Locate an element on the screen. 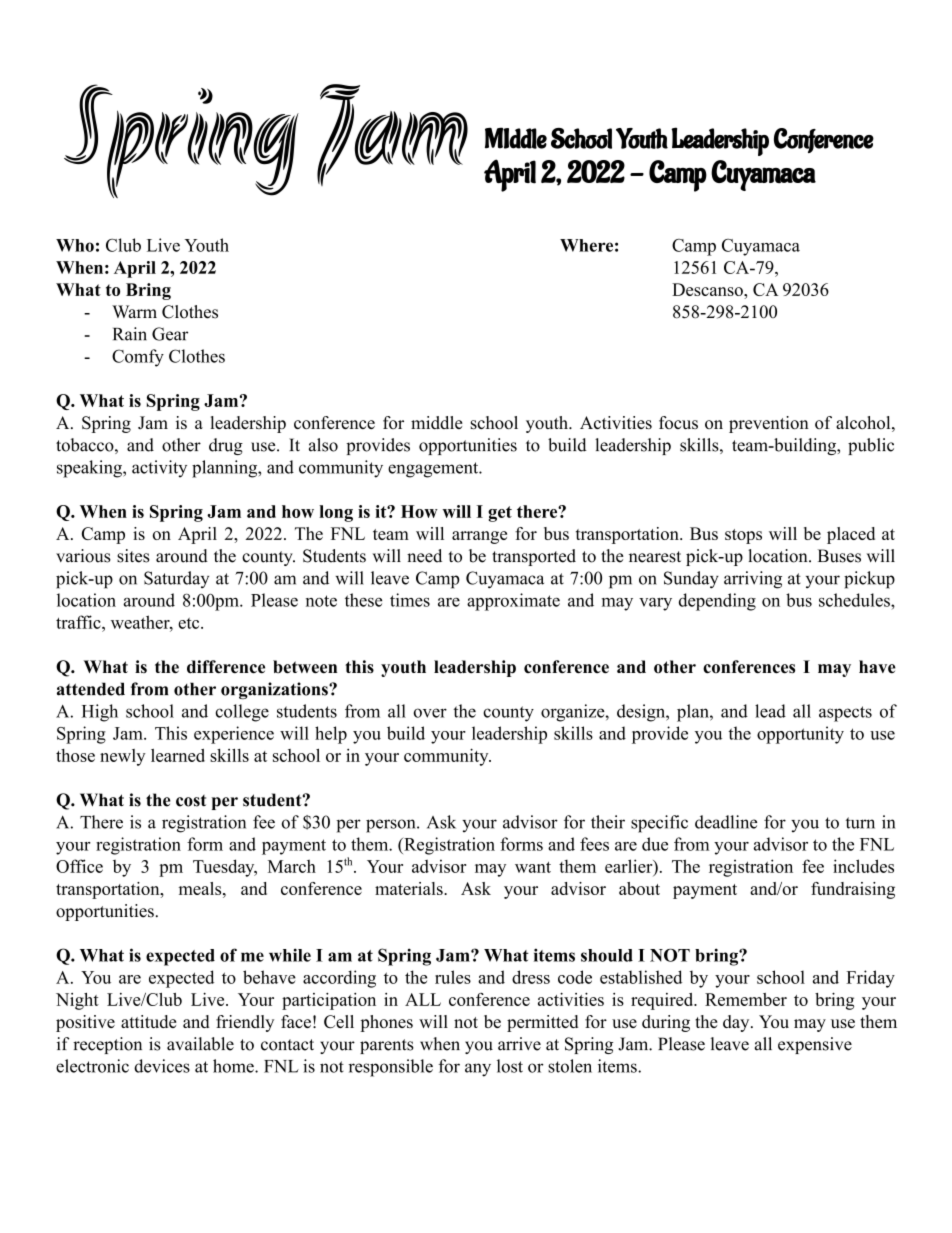 The image size is (952, 1233). Gear is located at coordinates (170, 334).
